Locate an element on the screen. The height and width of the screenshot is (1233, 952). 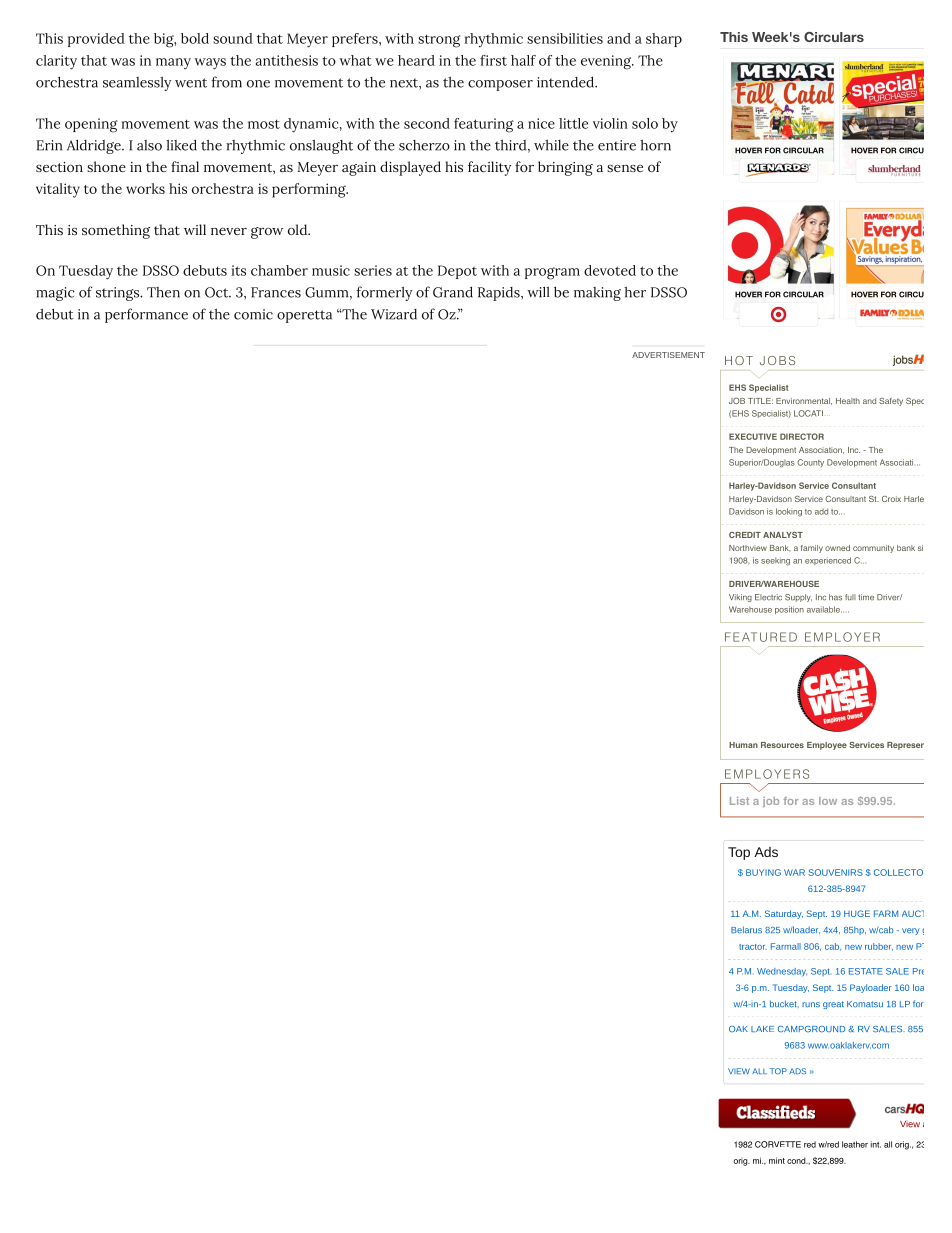
leather is located at coordinates (855, 1144).
